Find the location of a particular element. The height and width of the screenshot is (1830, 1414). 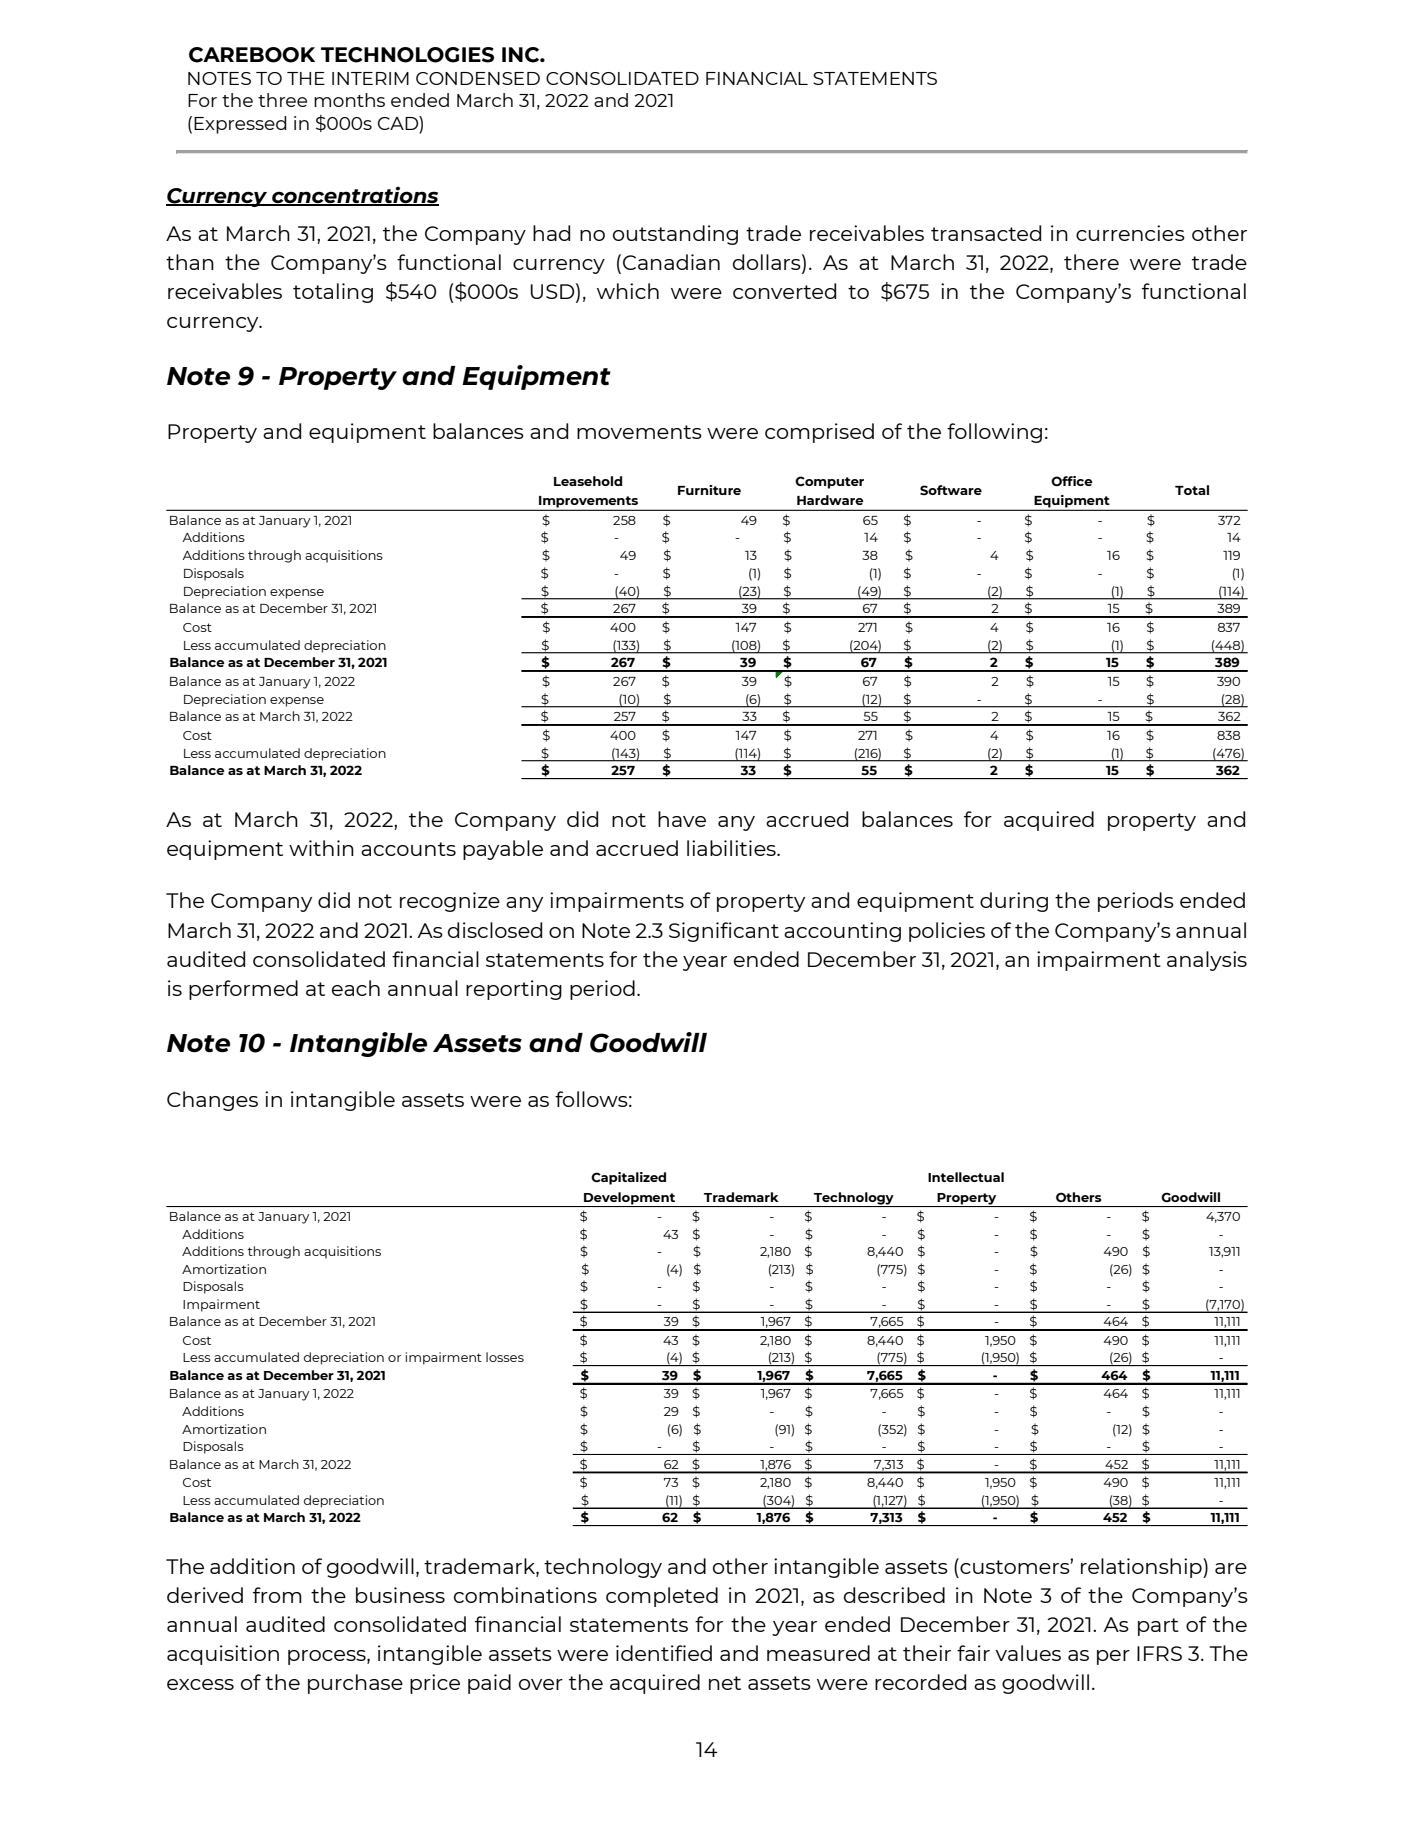

identified is located at coordinates (664, 1653).
